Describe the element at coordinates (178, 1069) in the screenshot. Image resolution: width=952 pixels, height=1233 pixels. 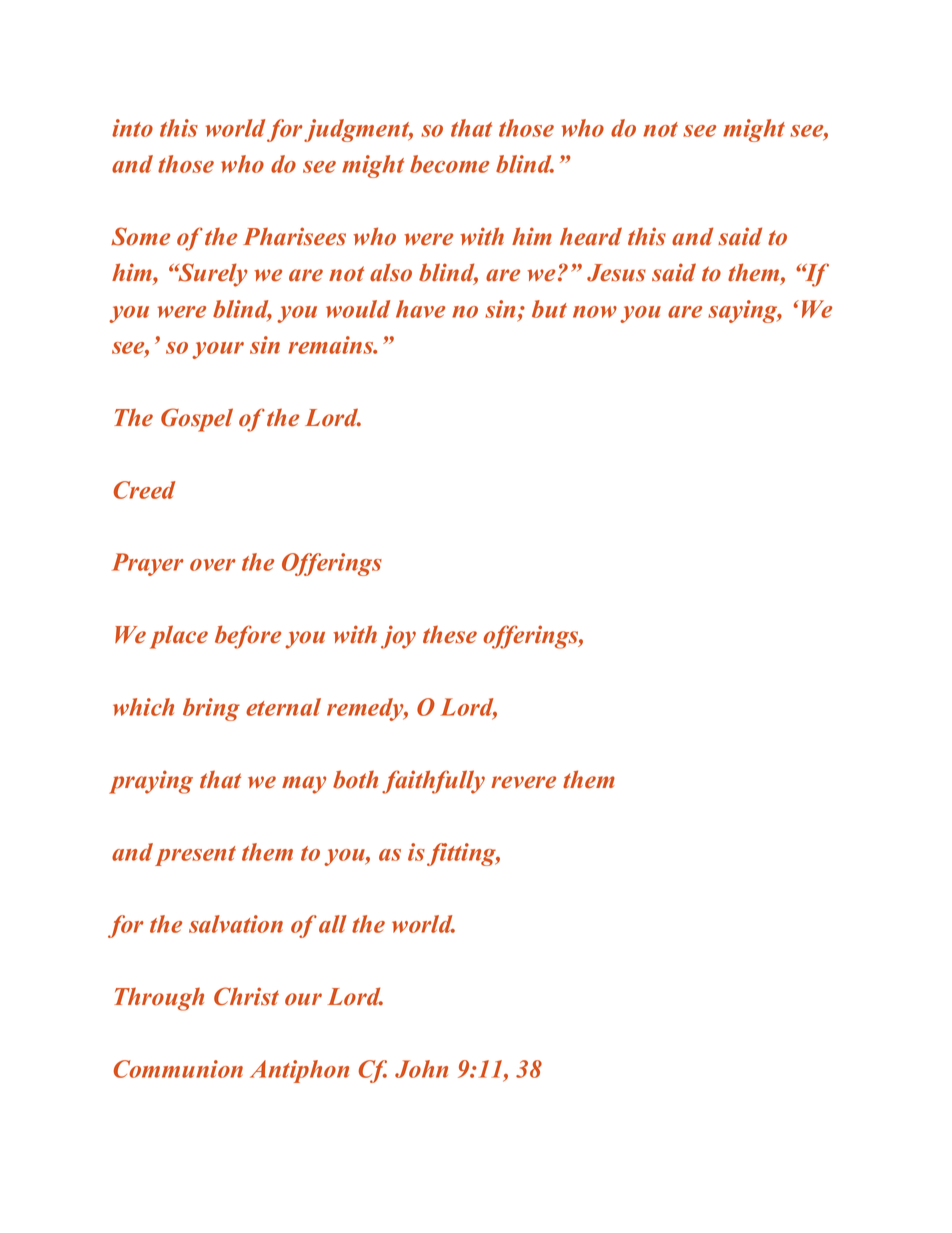
I see `Communion` at that location.
